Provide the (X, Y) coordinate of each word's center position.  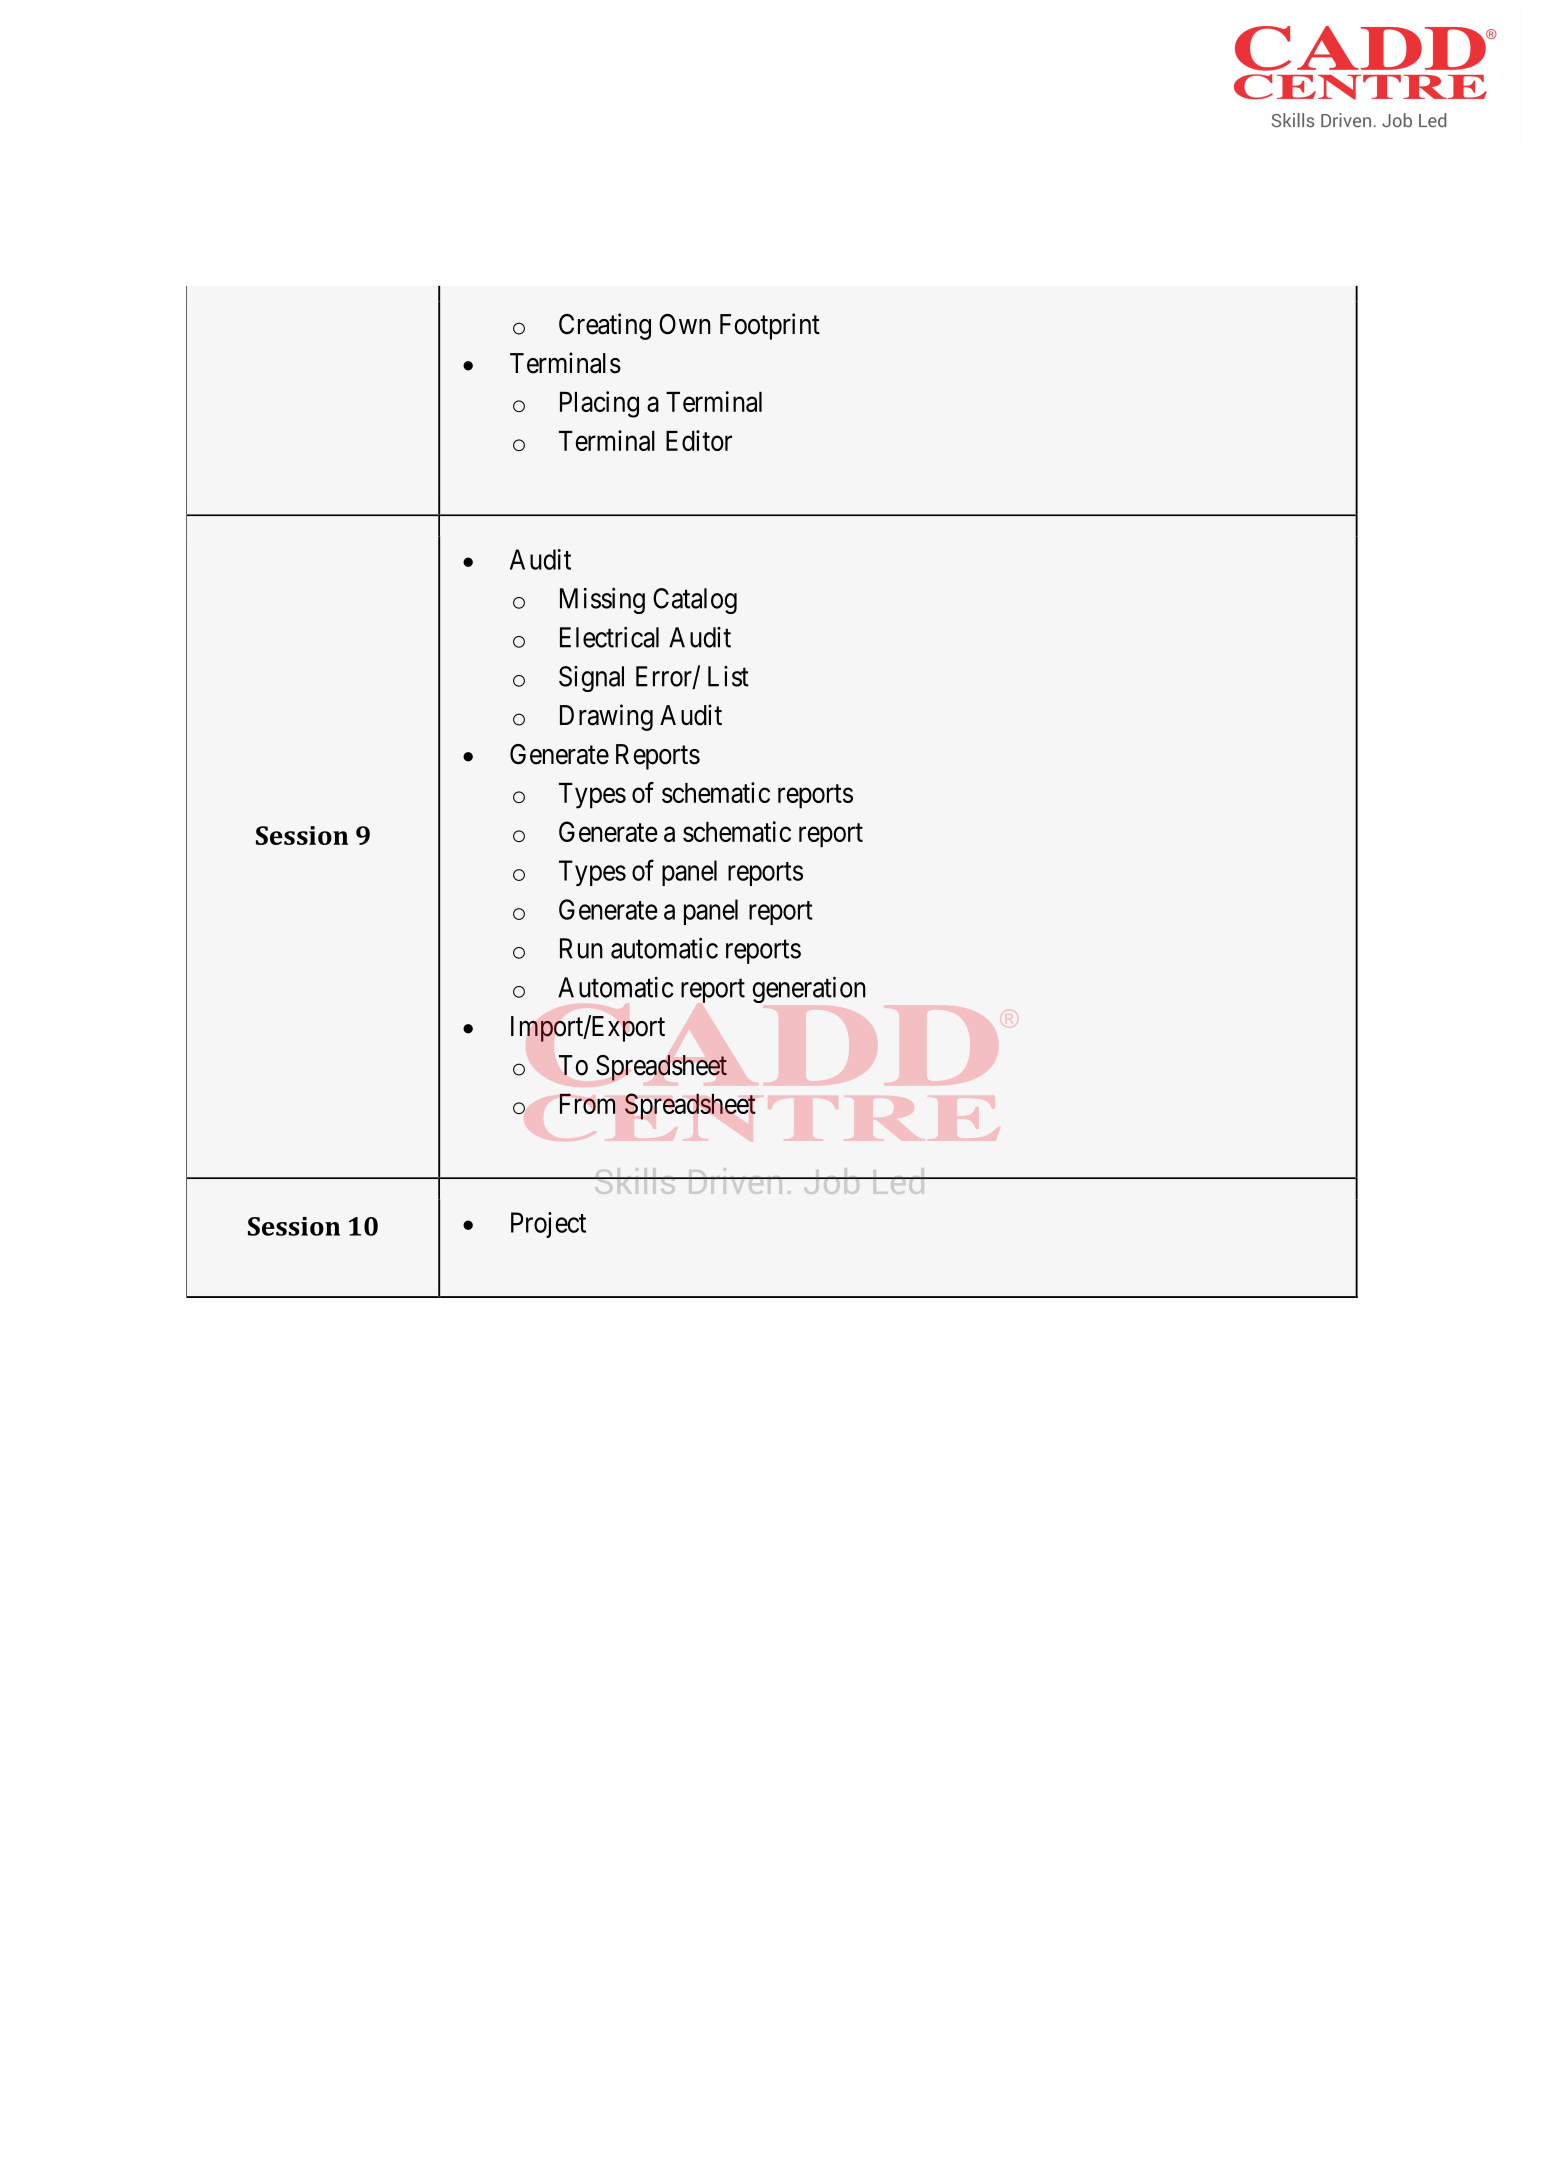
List (728, 676)
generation (809, 989)
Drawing (606, 717)
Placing (599, 404)
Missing (602, 601)
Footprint (770, 326)
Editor (699, 440)
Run (581, 948)
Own (685, 324)
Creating (605, 326)
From (587, 1104)
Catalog (695, 601)
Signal (591, 679)
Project (548, 1225)
